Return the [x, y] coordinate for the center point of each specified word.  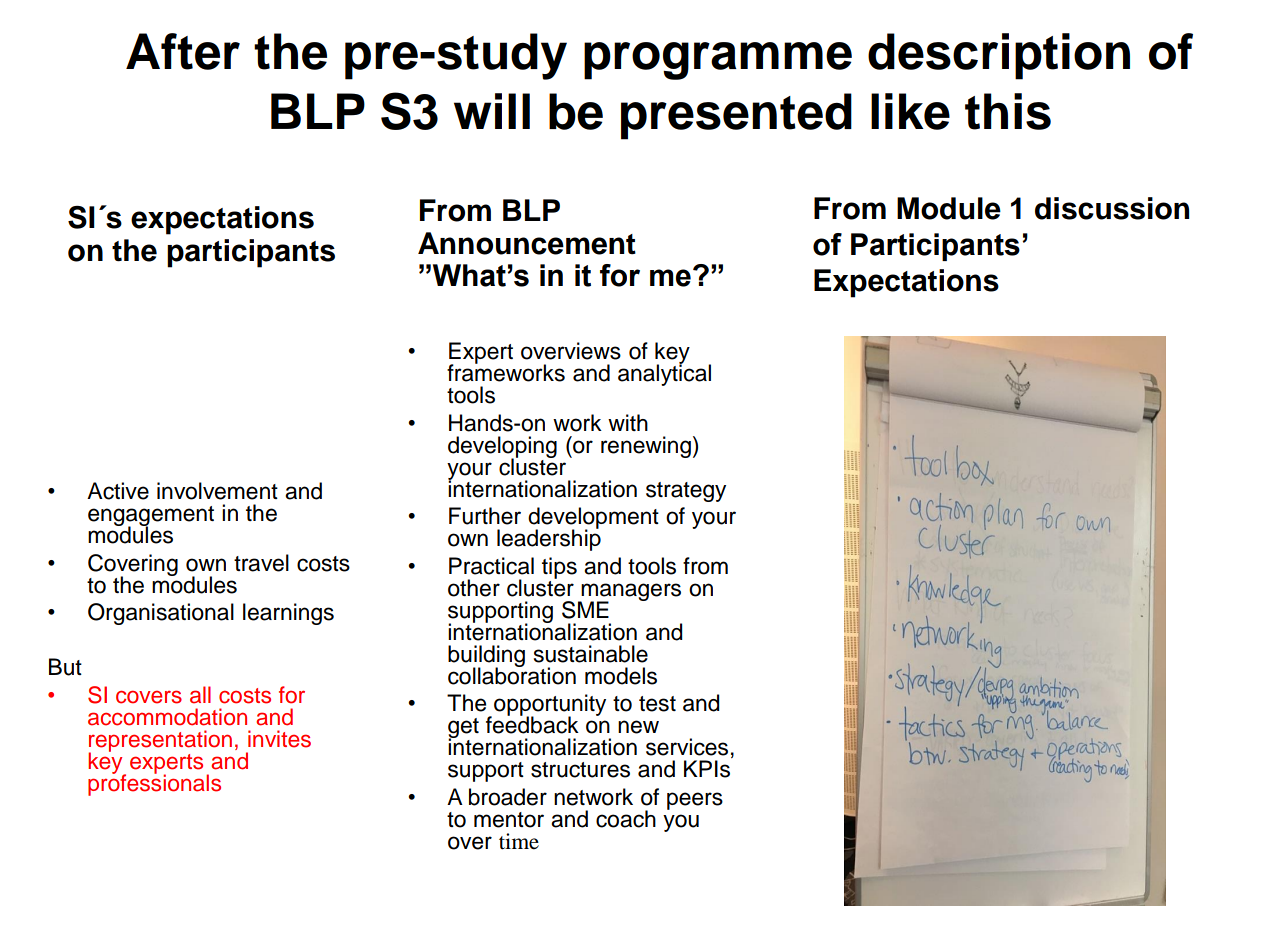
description [999, 56]
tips [559, 568]
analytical [664, 374]
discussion [1112, 208]
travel [261, 563]
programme [718, 61]
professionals [154, 784]
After [183, 51]
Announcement [527, 243]
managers [630, 593]
